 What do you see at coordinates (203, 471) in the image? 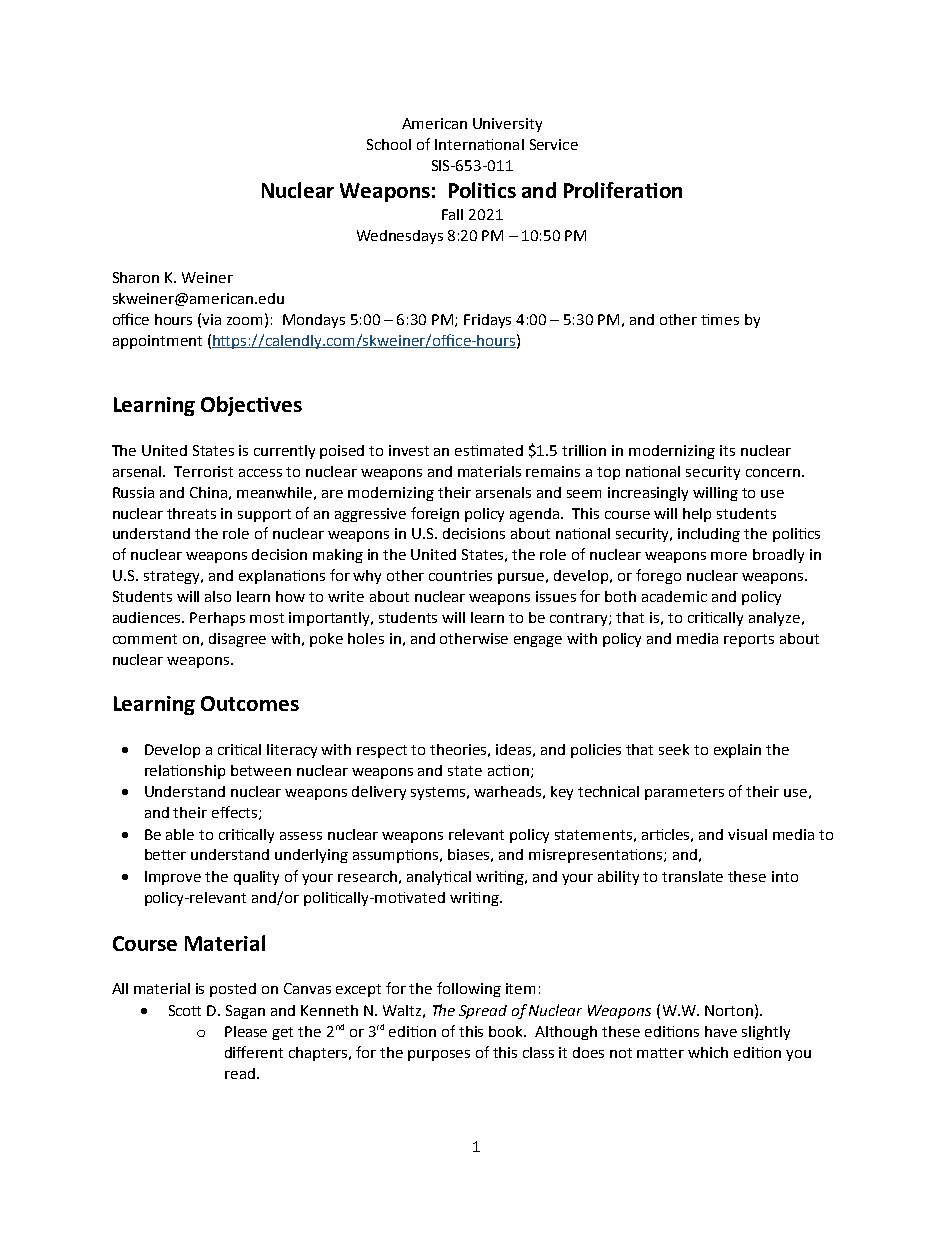
I see `Terrorist` at bounding box center [203, 471].
